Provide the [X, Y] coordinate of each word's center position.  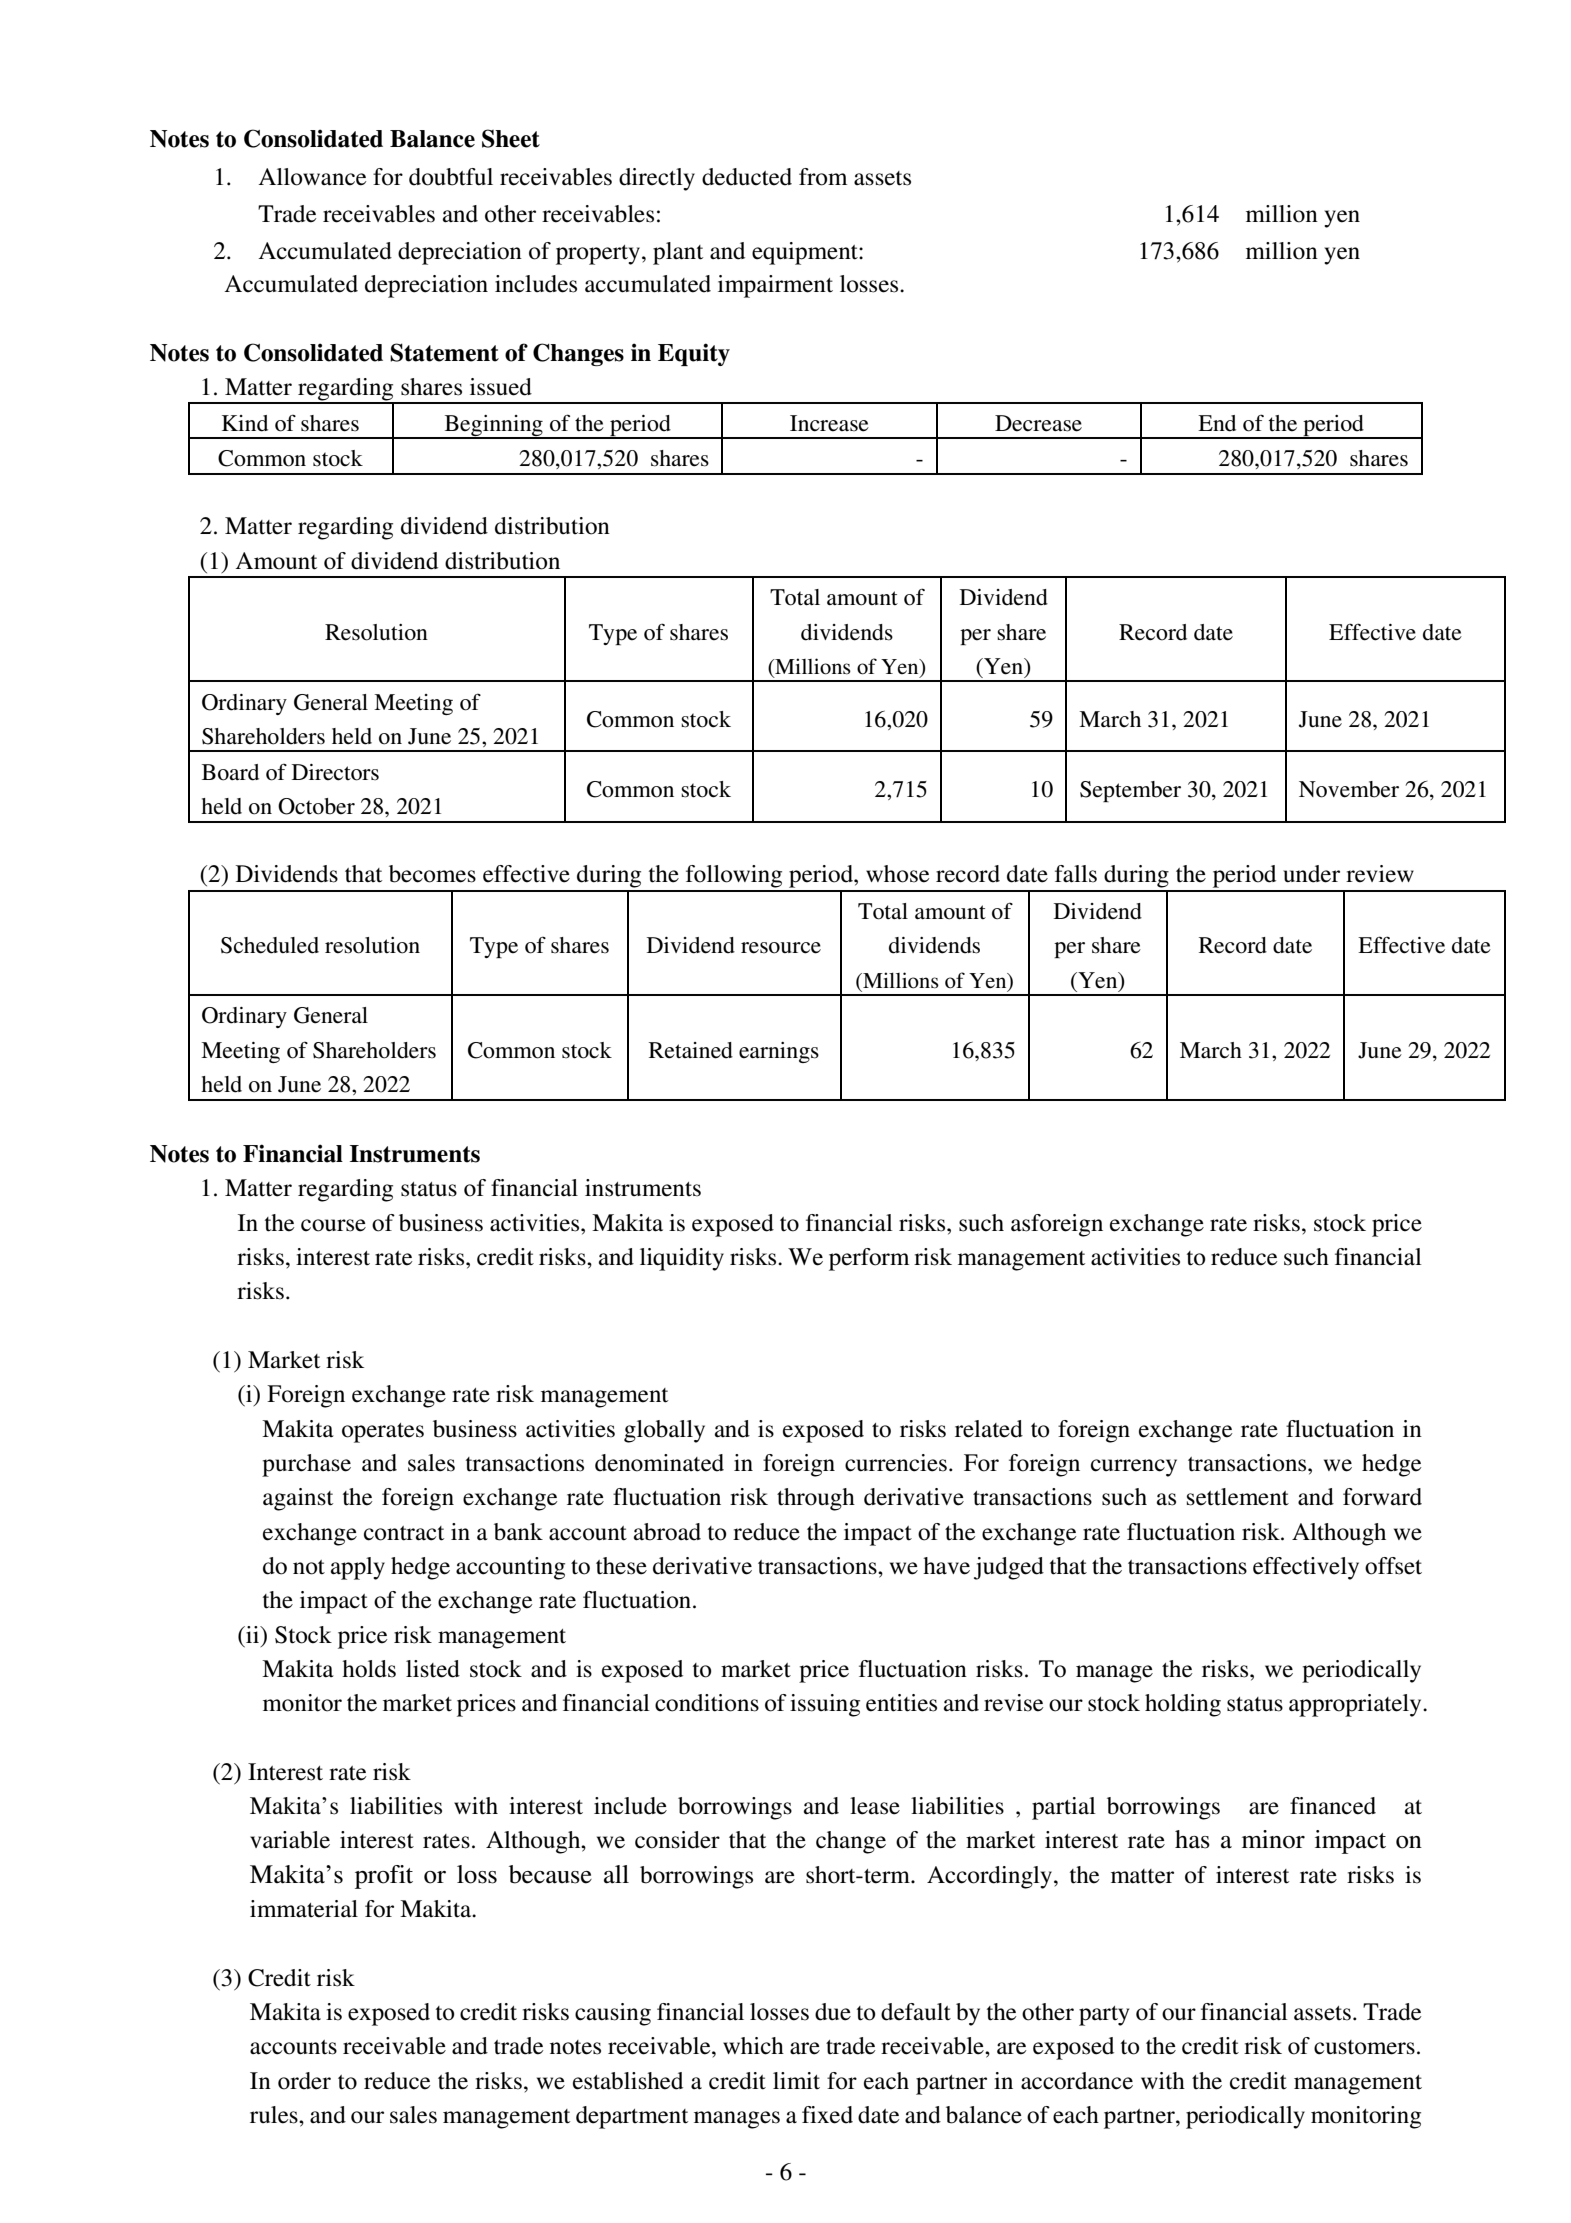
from [823, 177]
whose [897, 874]
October [316, 806]
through [816, 1499]
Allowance [312, 177]
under [1311, 874]
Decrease [1038, 423]
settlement [1238, 1497]
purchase [306, 1465]
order [304, 2081]
